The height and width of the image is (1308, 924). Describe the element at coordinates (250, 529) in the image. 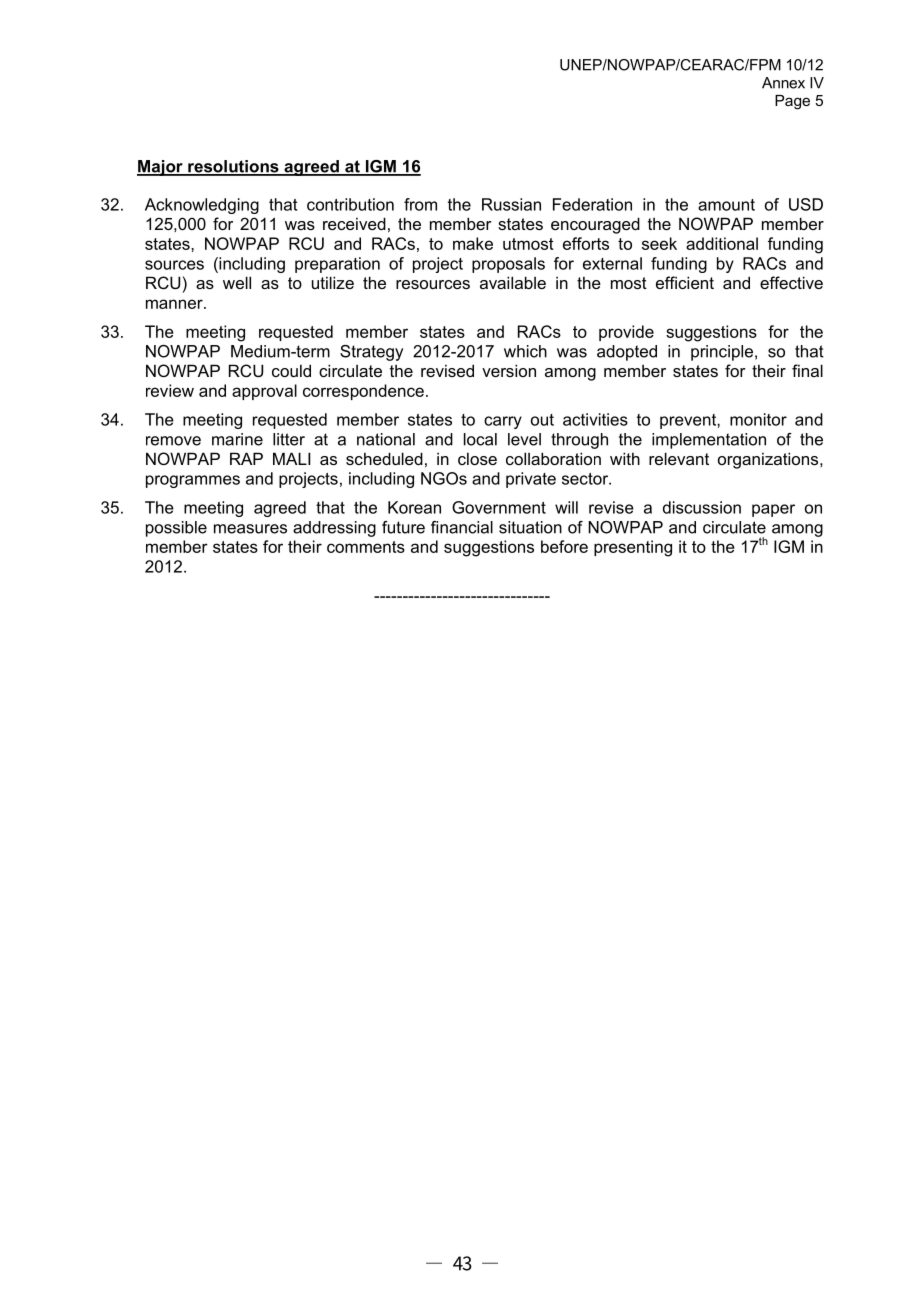

I see `measures` at that location.
